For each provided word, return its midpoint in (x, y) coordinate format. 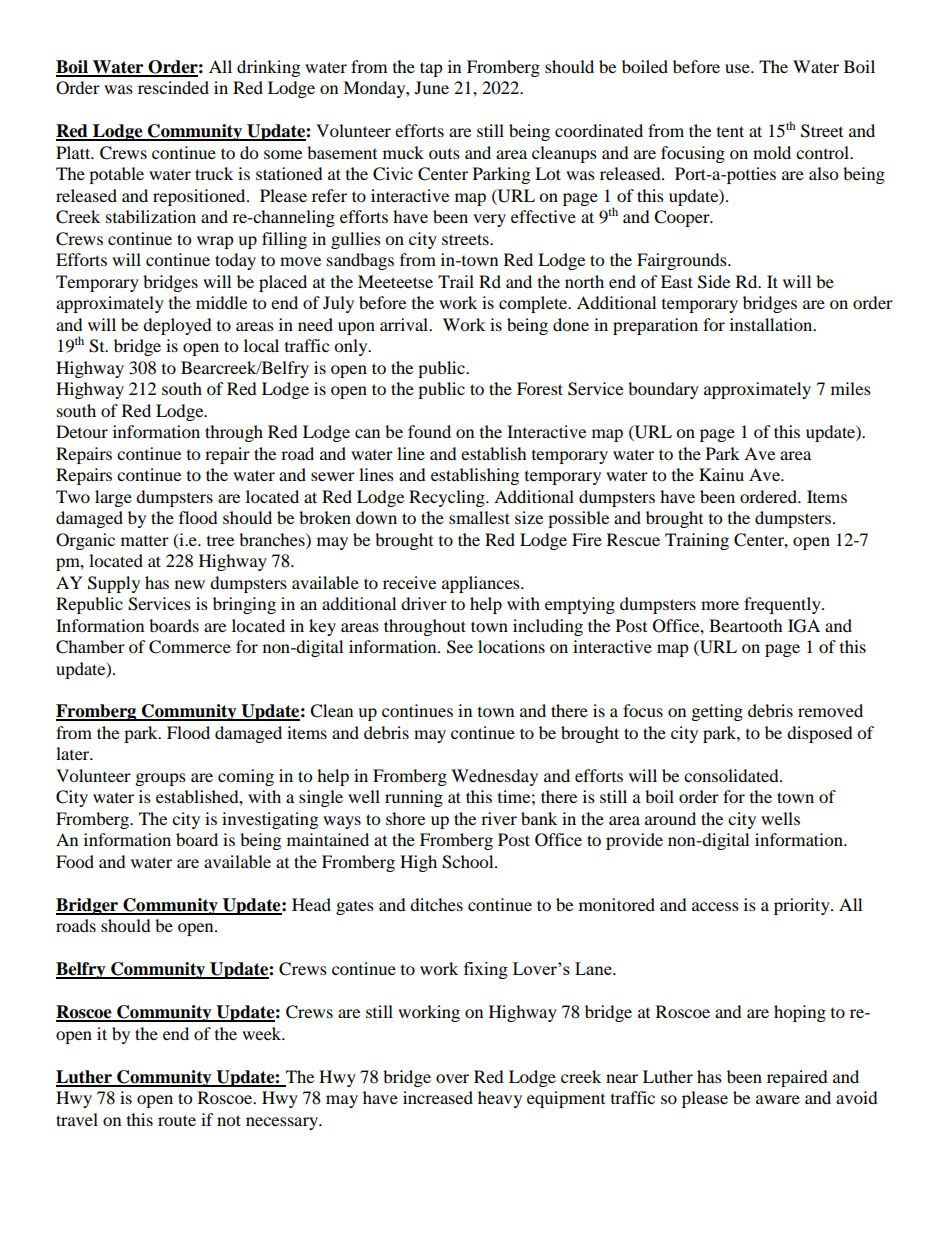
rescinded (173, 87)
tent (730, 131)
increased (438, 1097)
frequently (783, 605)
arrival (405, 324)
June (432, 87)
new (190, 584)
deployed (177, 326)
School (469, 862)
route (177, 1120)
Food (75, 861)
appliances (482, 584)
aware (778, 1099)
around (670, 818)
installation (772, 324)
